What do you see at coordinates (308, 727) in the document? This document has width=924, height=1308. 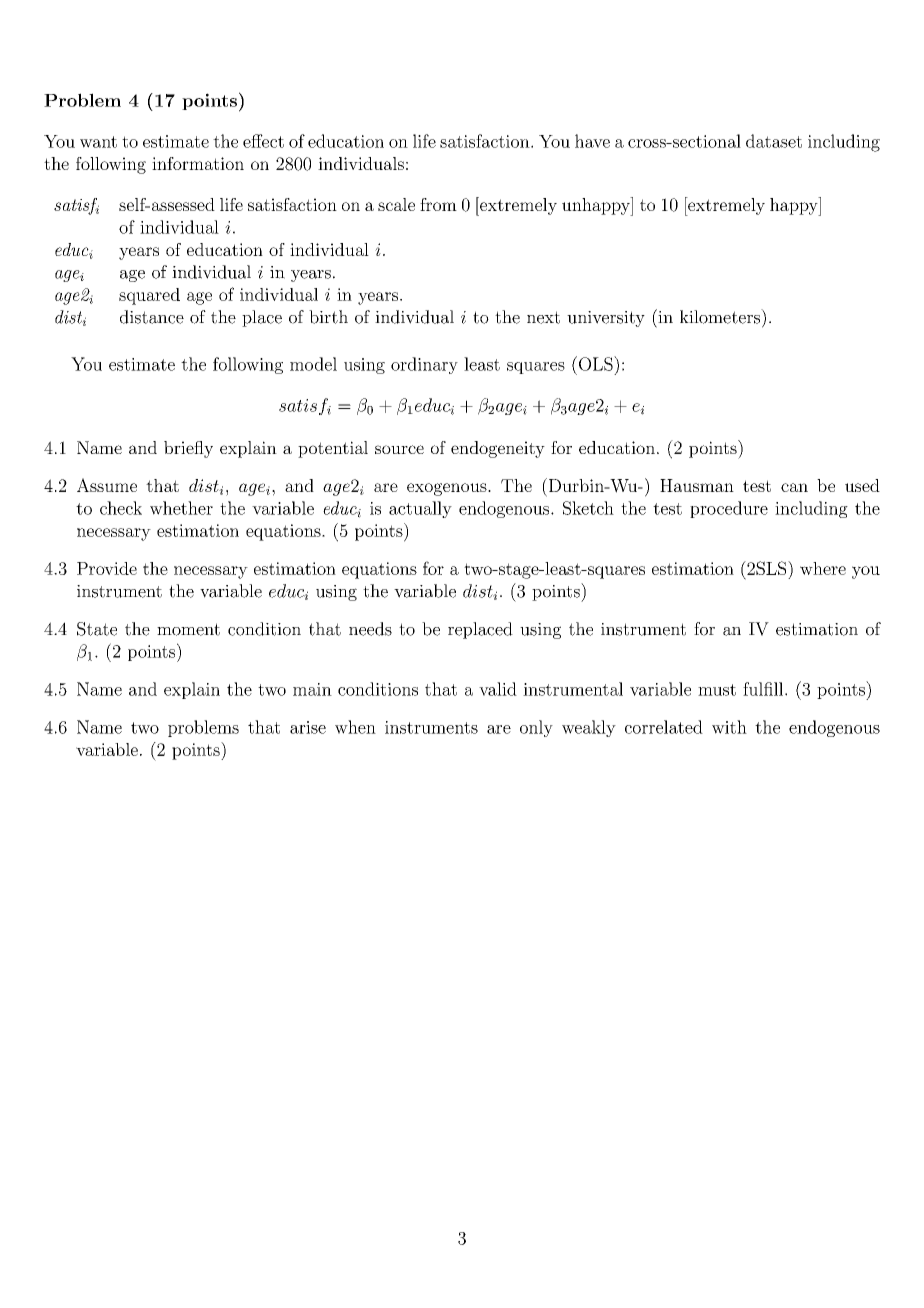 I see `arise` at bounding box center [308, 727].
